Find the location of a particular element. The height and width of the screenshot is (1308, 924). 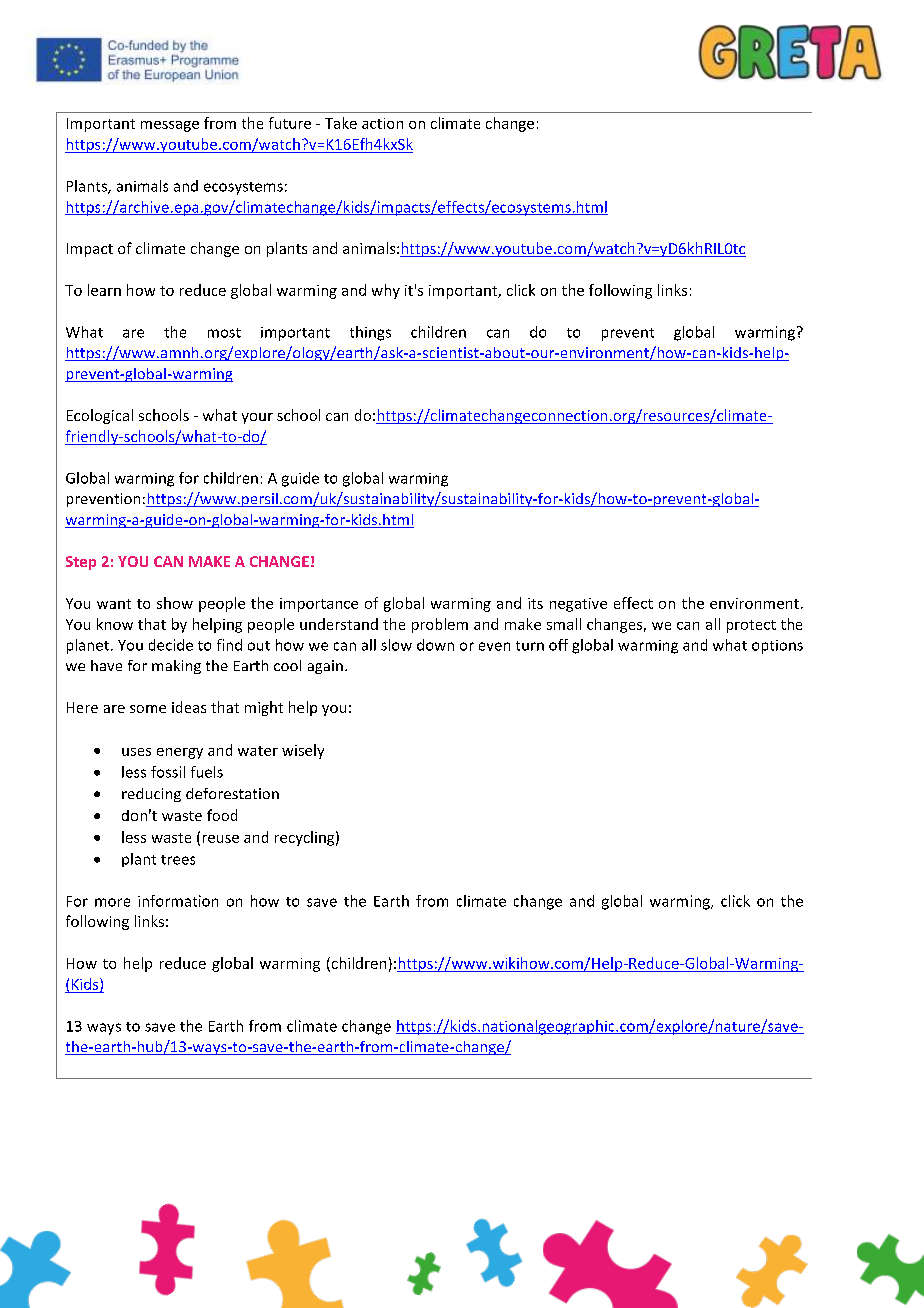

off is located at coordinates (558, 645).
